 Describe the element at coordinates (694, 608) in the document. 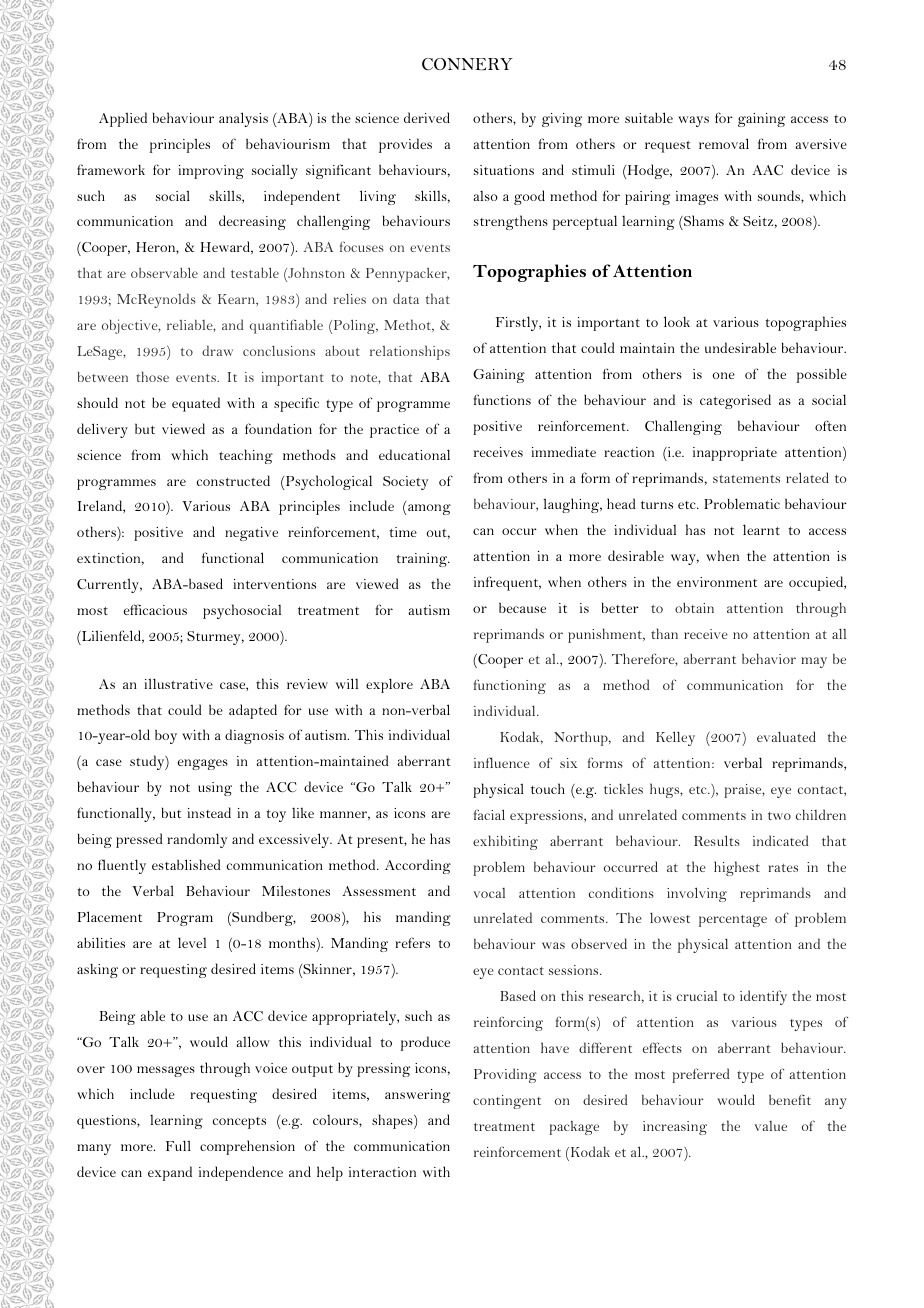

I see `obtain` at that location.
